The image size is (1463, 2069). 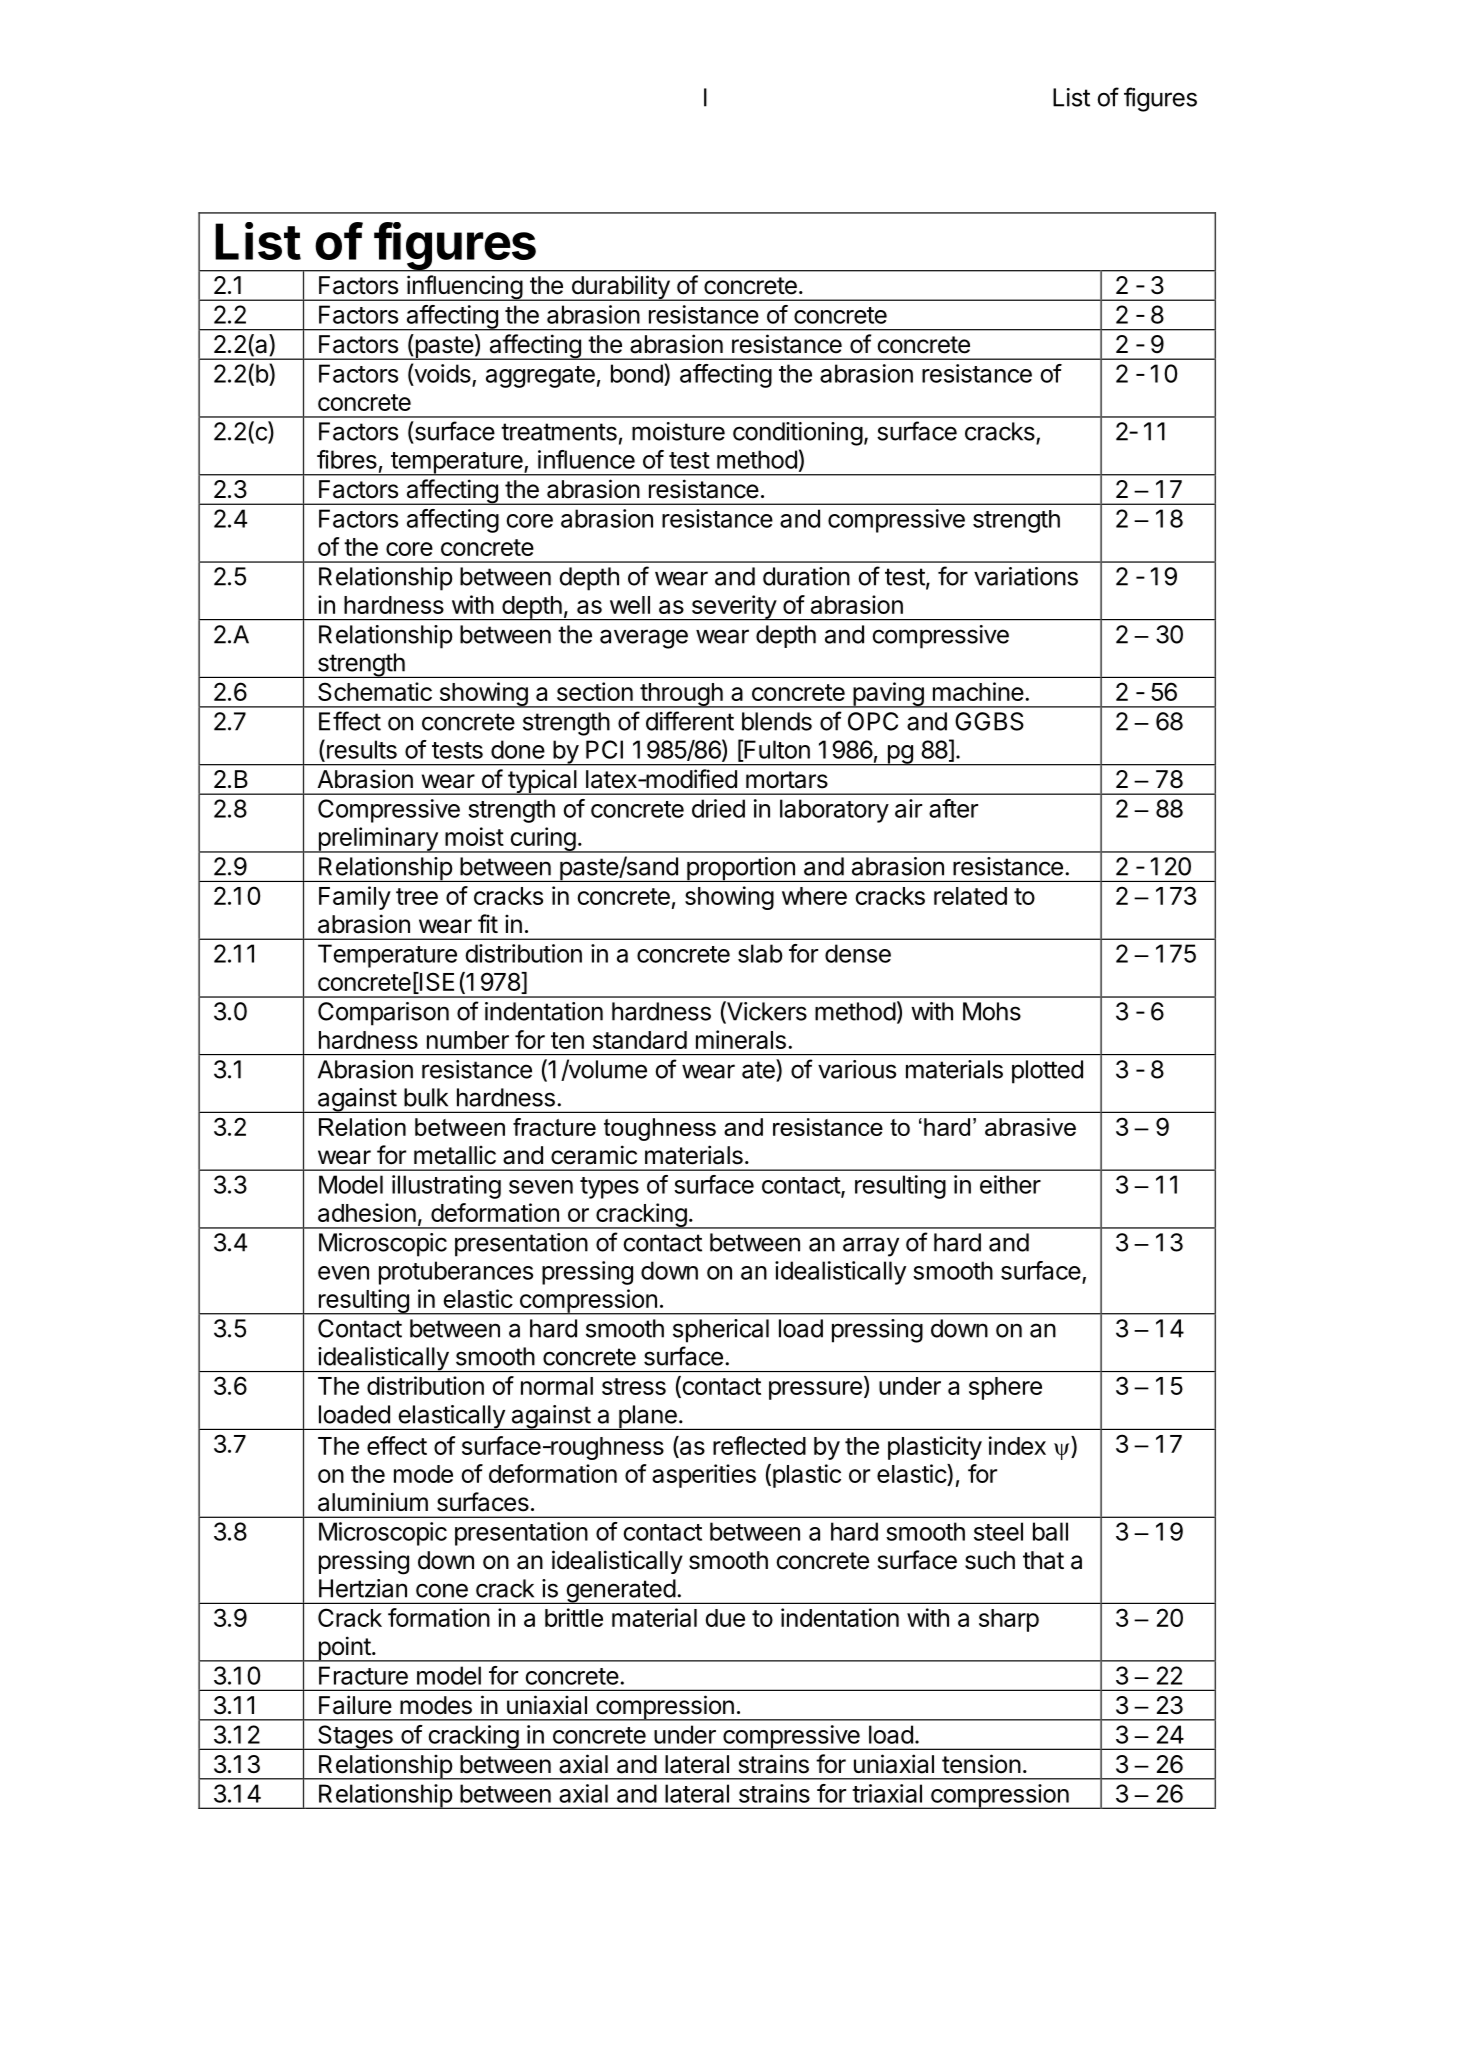 I want to click on severity, so click(x=733, y=608).
